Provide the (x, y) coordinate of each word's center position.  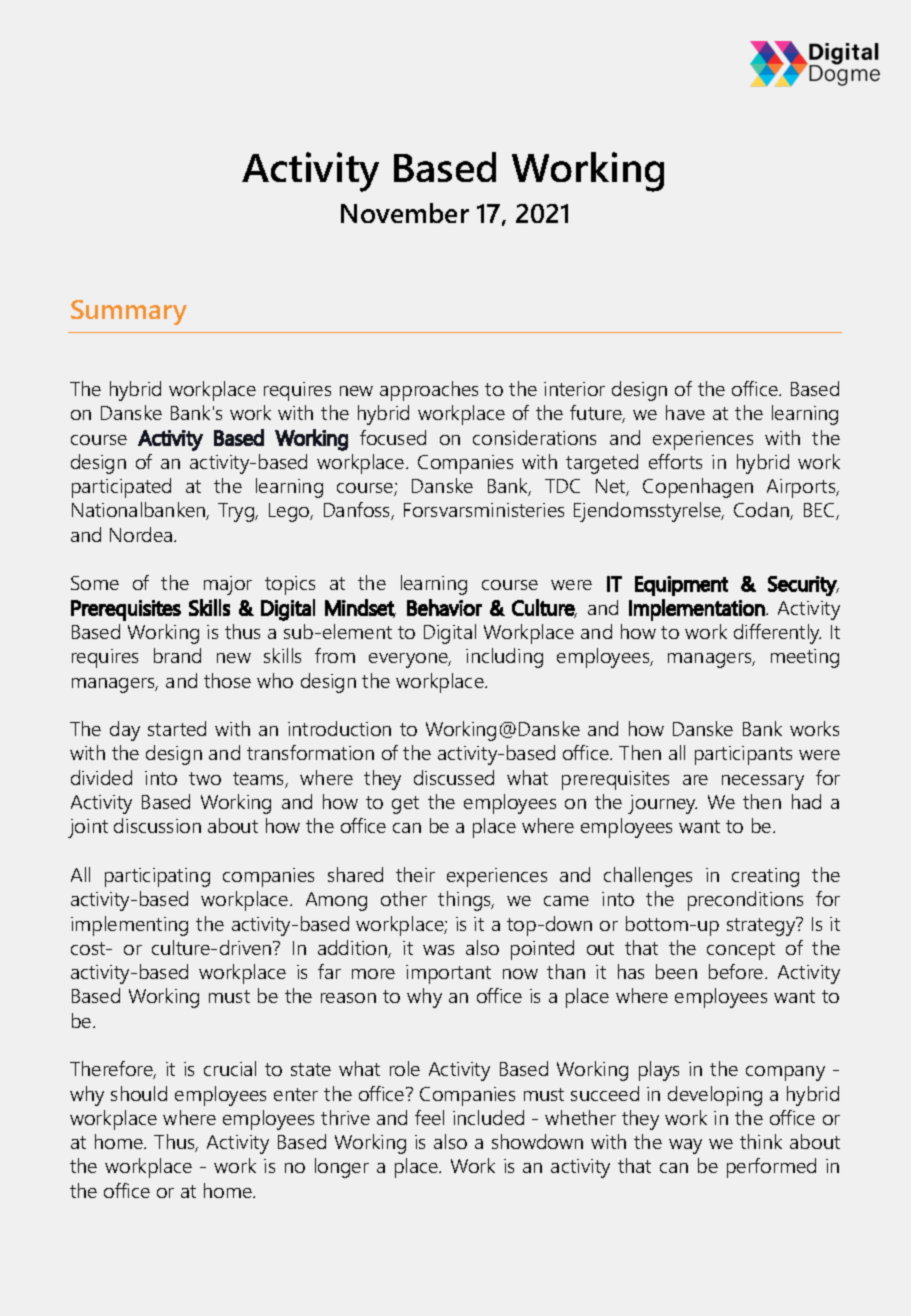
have (685, 412)
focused (393, 437)
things (466, 901)
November (405, 213)
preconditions (745, 901)
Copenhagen (698, 488)
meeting (805, 658)
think (761, 1141)
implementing (129, 926)
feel (429, 1117)
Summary (129, 312)
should (139, 1093)
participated (121, 488)
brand (177, 655)
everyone (410, 660)
